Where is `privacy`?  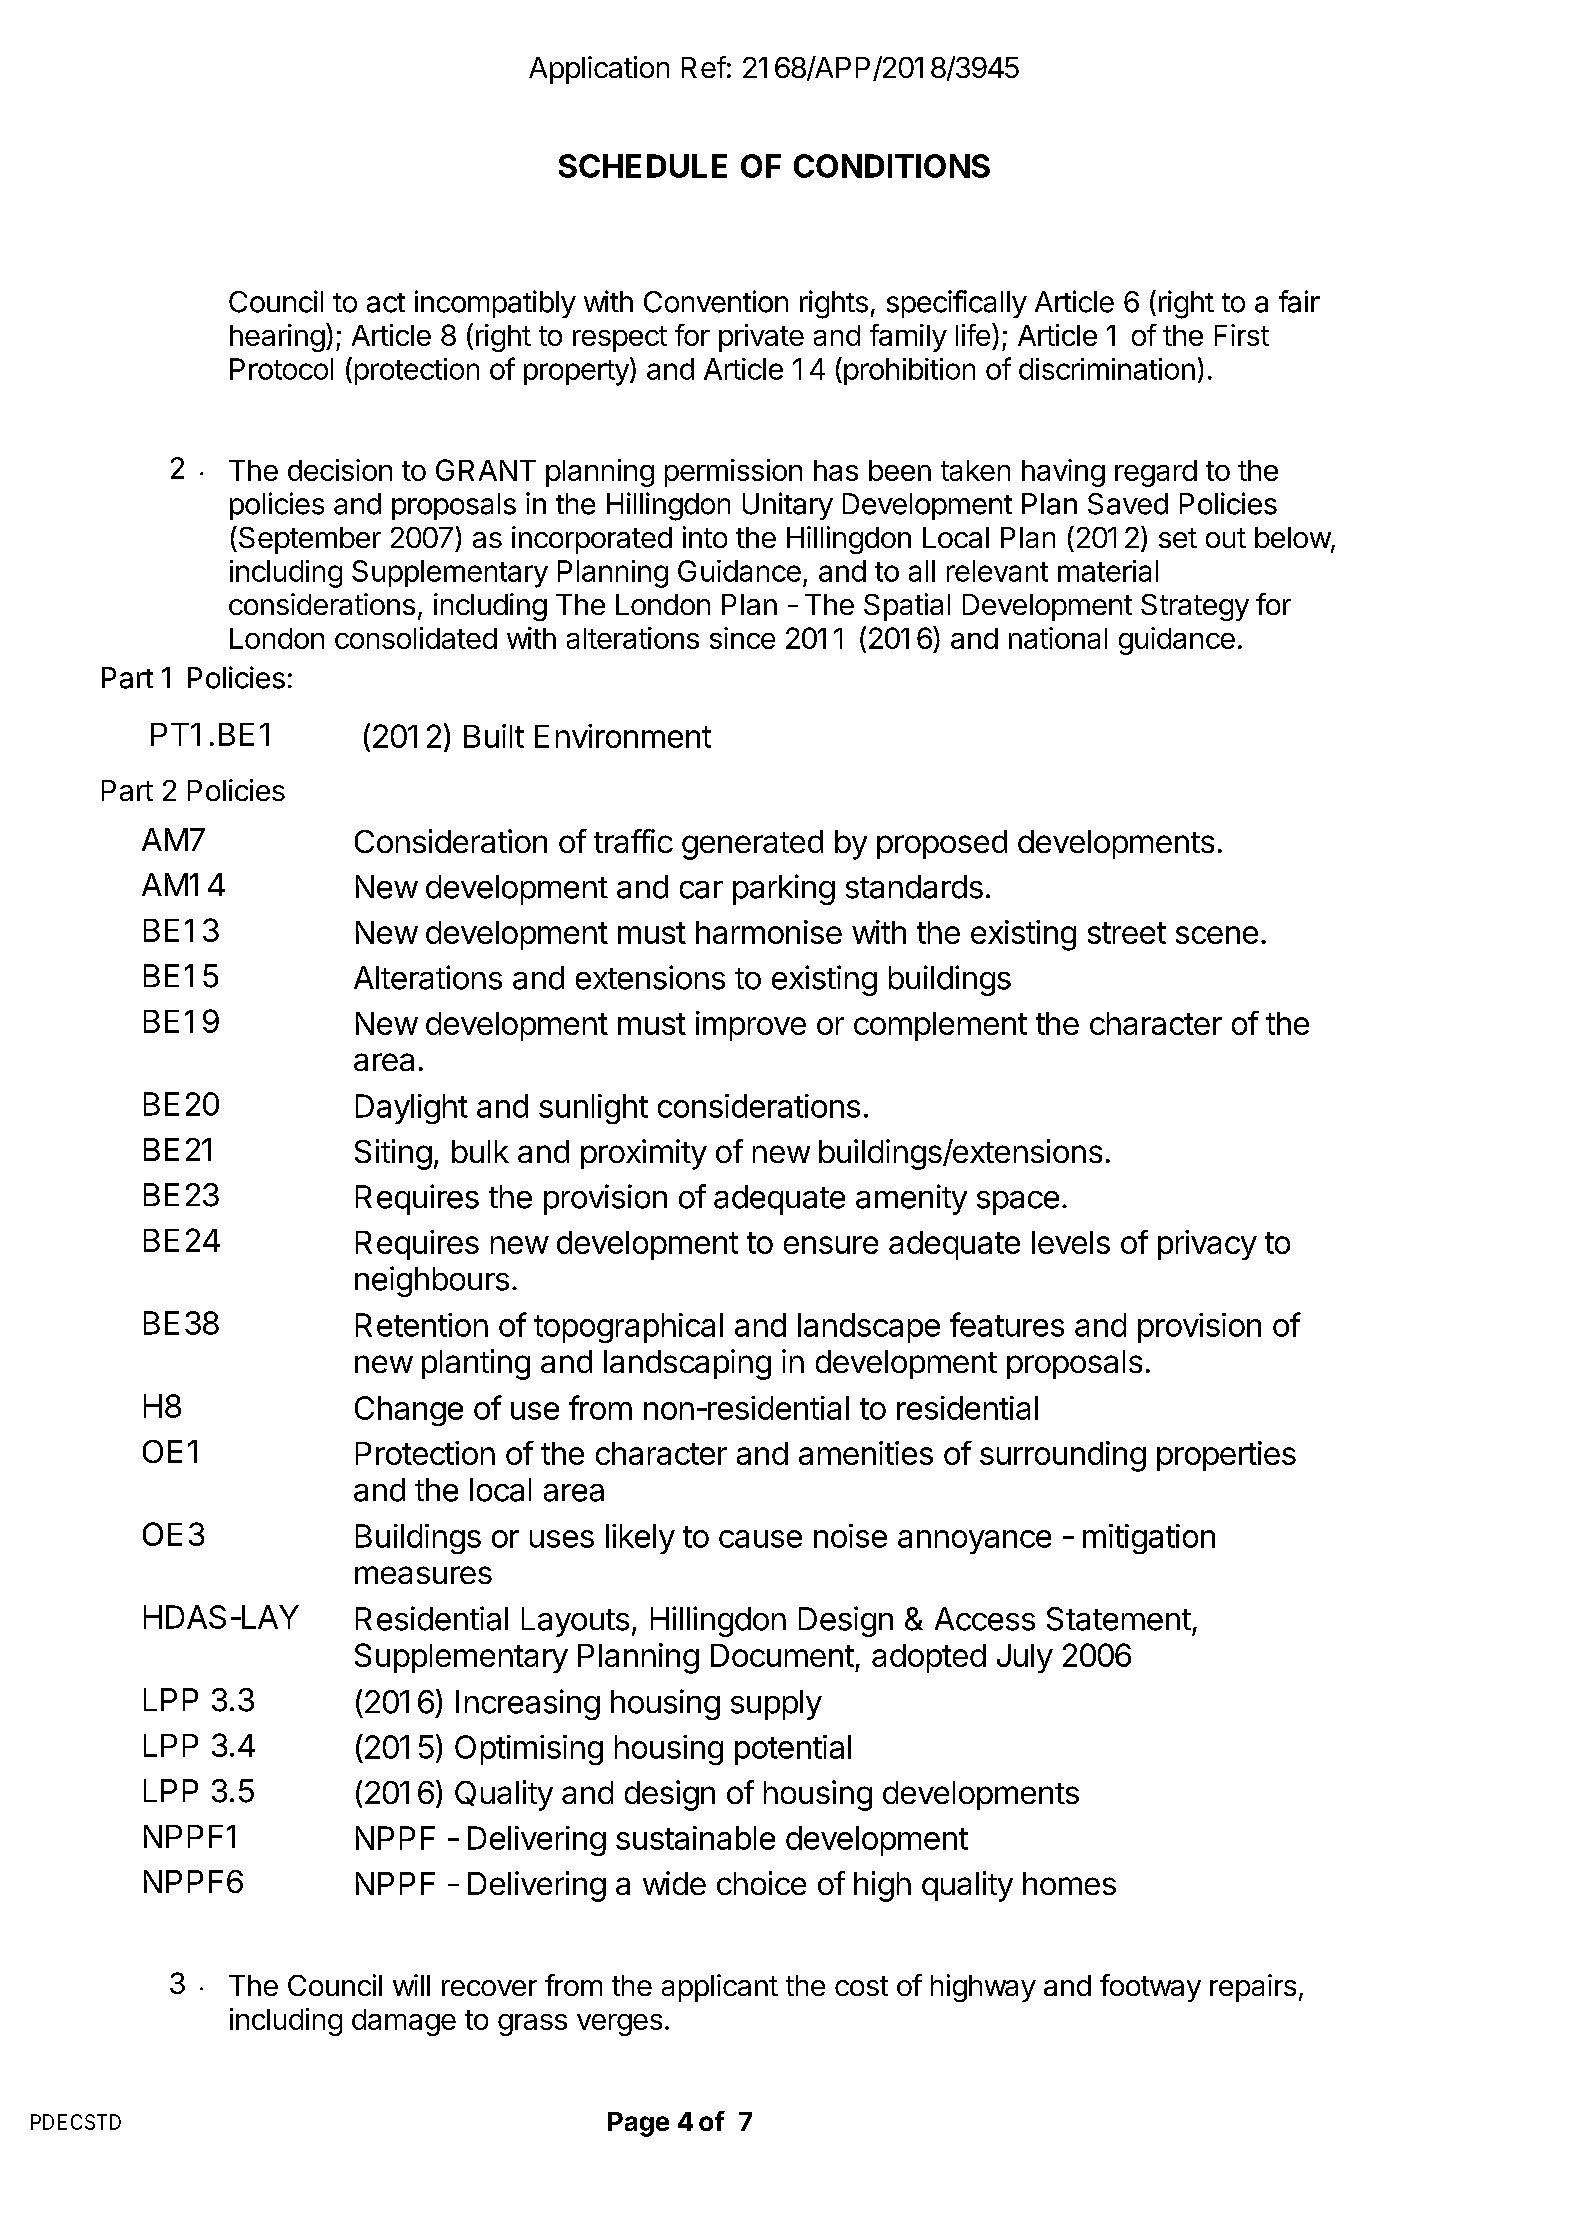 privacy is located at coordinates (1207, 1245).
